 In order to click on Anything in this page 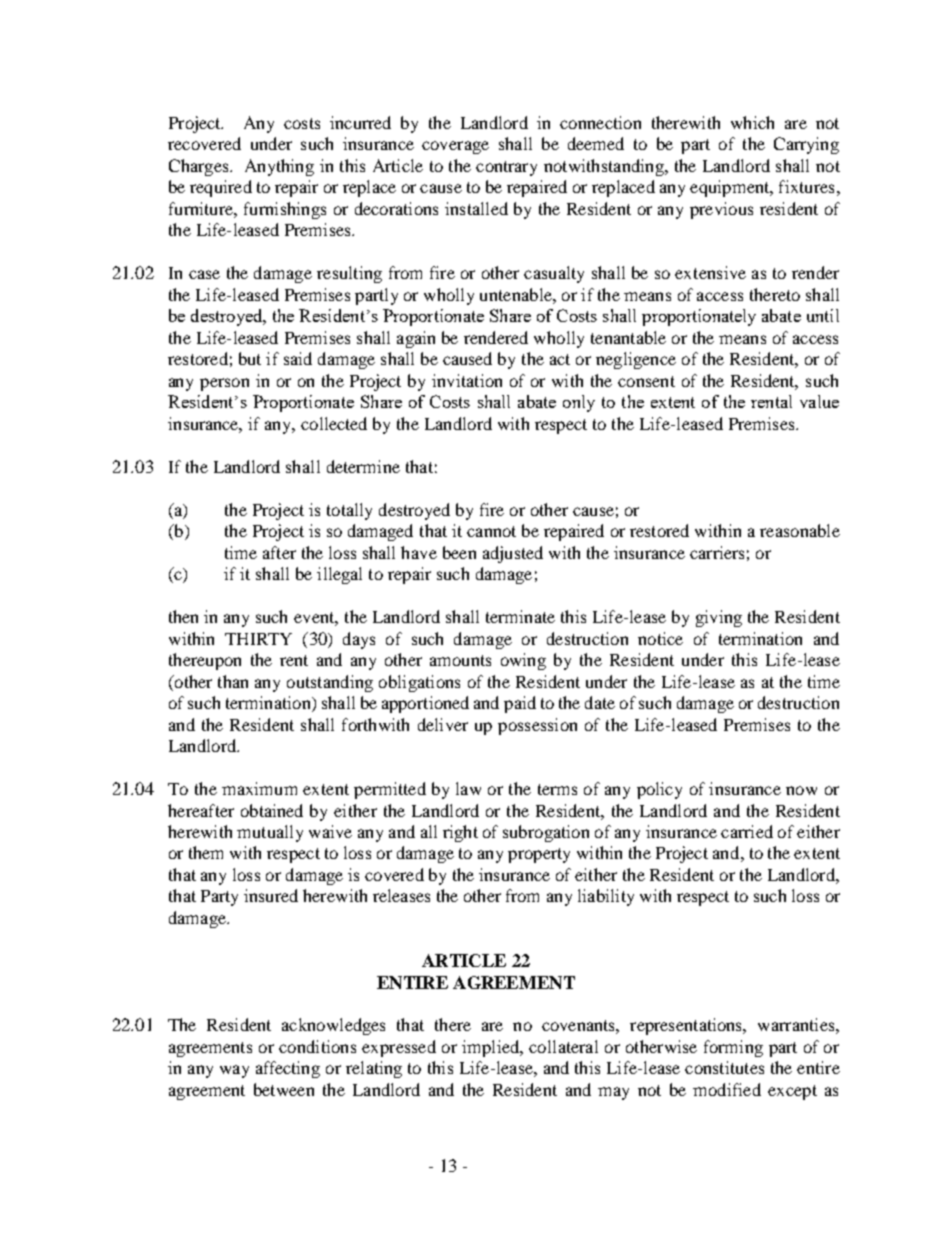, I will do `click(279, 167)`.
